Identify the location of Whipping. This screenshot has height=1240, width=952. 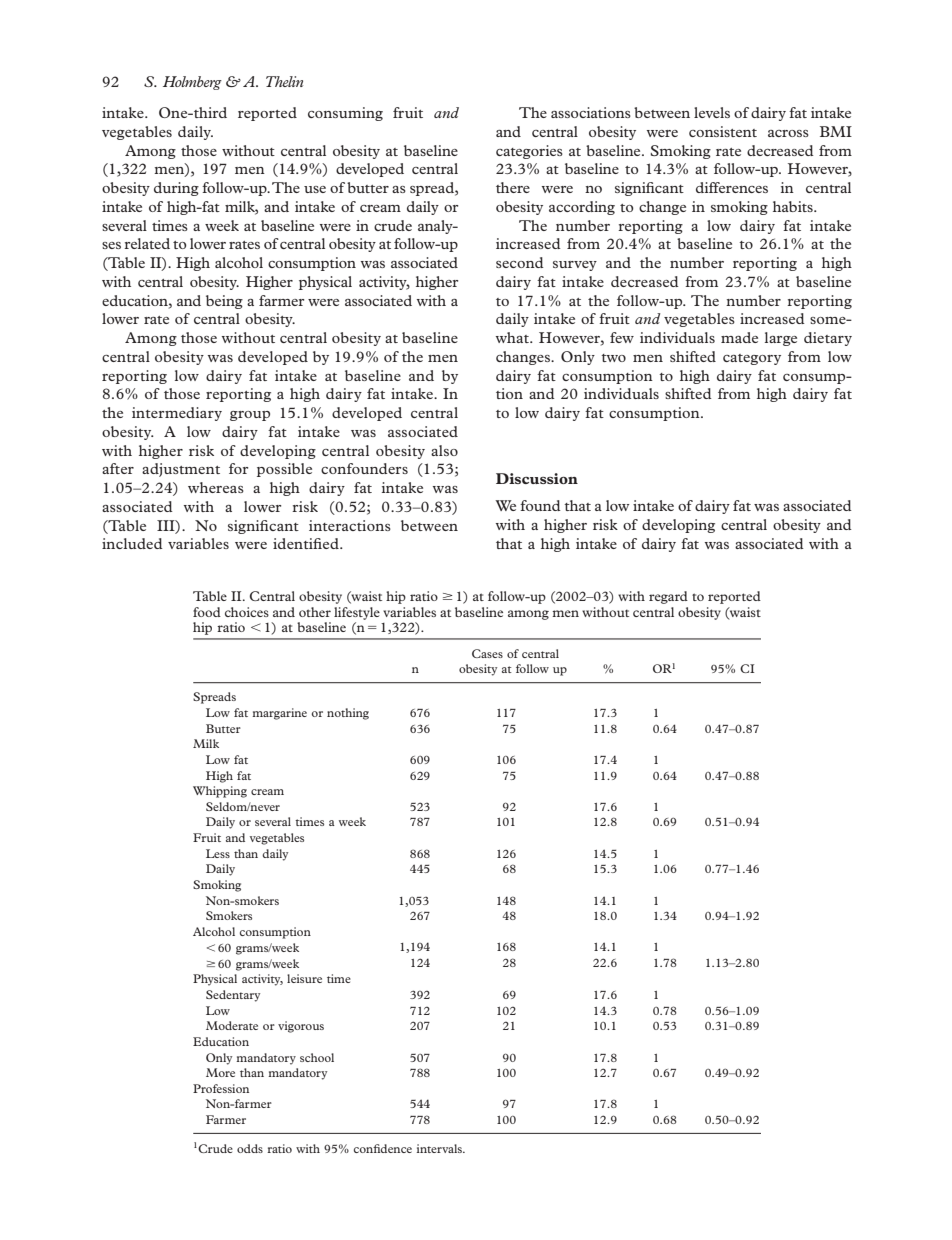
(220, 792).
